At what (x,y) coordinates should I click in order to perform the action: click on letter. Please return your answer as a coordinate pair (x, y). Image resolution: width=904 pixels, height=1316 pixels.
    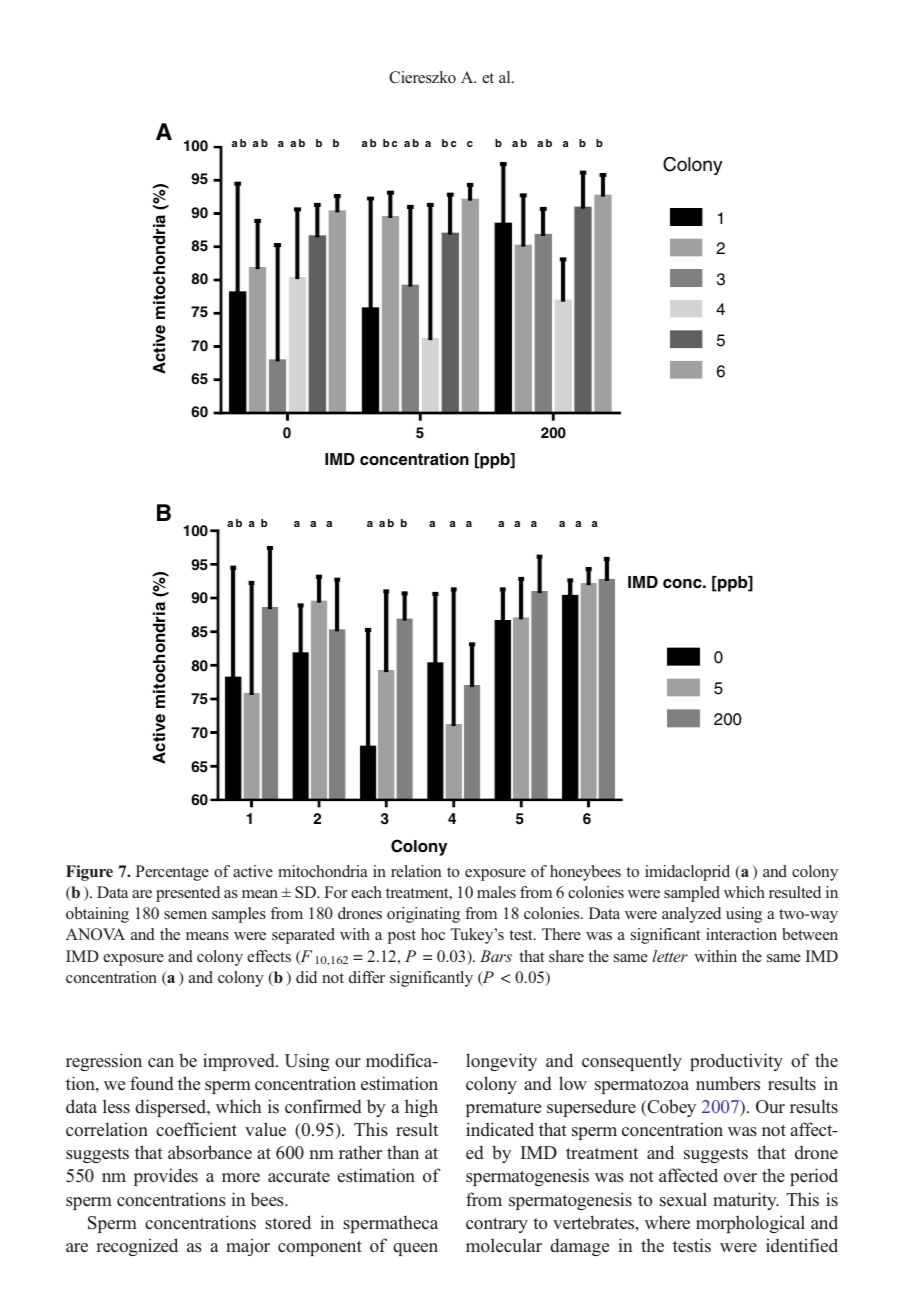
    Looking at the image, I should click on (670, 956).
